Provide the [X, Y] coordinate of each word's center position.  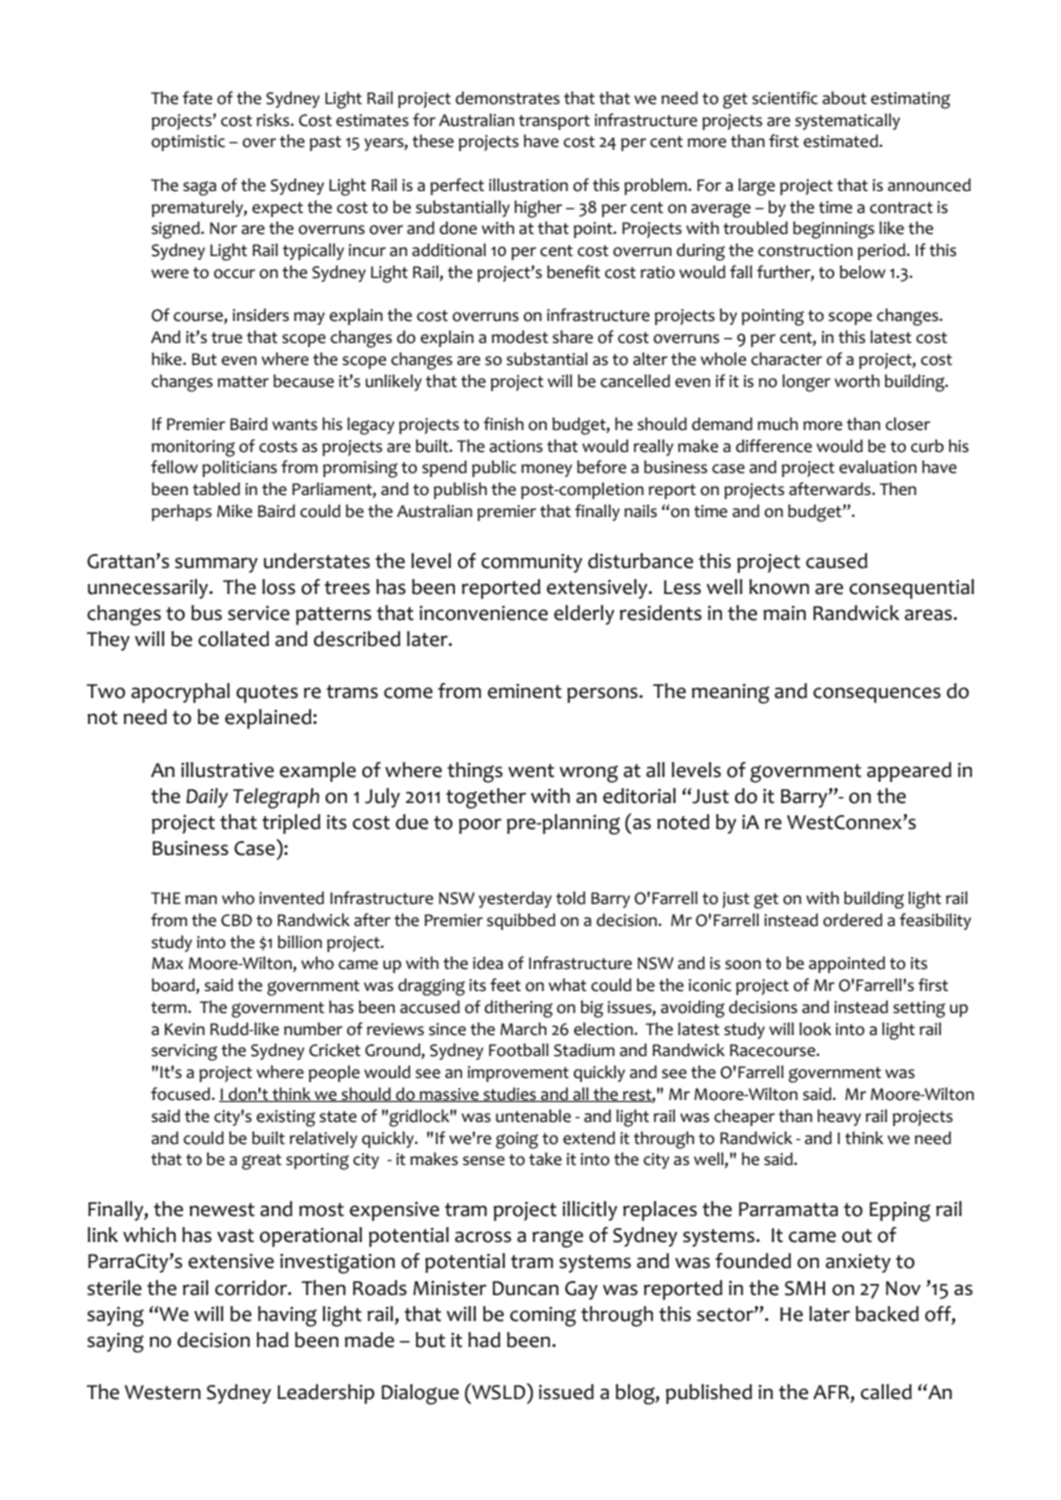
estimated [841, 141]
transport [554, 122]
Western [163, 1392]
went [531, 771]
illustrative [227, 770]
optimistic [188, 143]
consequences [877, 695]
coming [543, 1317]
